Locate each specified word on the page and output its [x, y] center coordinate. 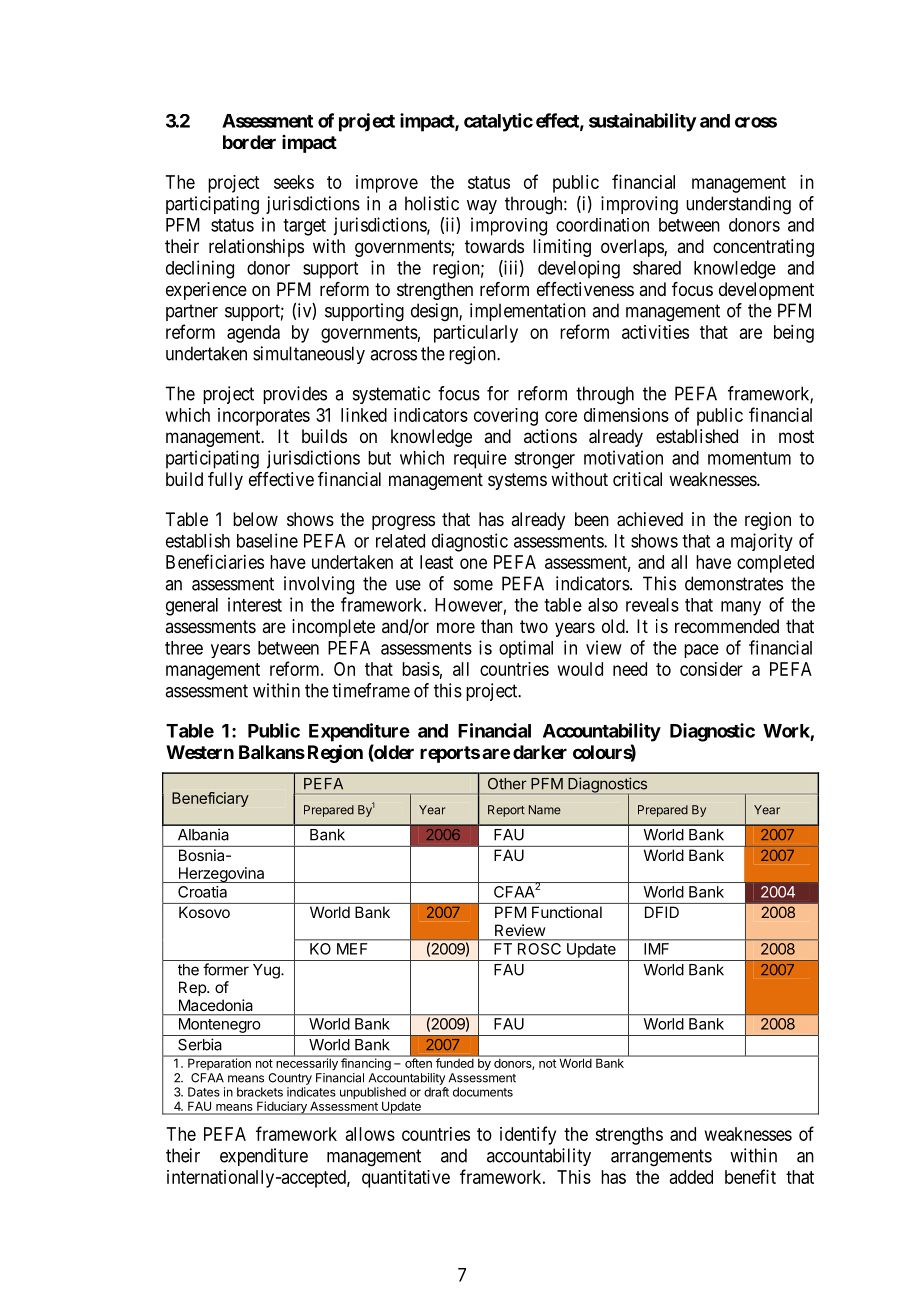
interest [255, 604]
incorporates [264, 417]
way [482, 207]
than [497, 626]
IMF [656, 949]
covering [506, 417]
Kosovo [204, 912]
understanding [738, 205]
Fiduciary [282, 1108]
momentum [749, 458]
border [249, 142]
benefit [750, 1176]
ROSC [539, 949]
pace [701, 651]
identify [528, 1135]
